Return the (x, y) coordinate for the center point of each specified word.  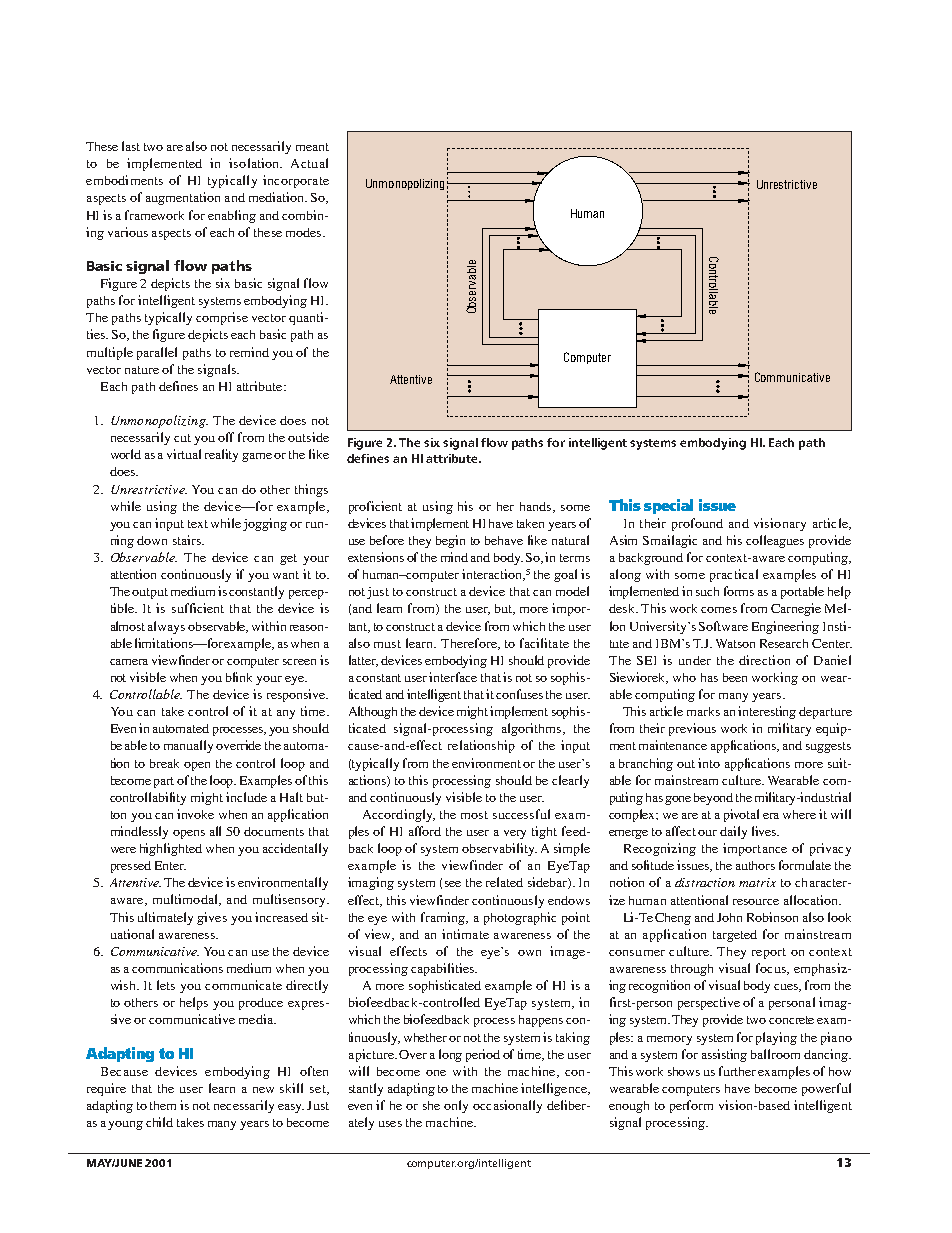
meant (312, 147)
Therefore (470, 644)
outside (308, 437)
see (453, 884)
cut (182, 438)
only (456, 1106)
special (668, 506)
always (166, 627)
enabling (232, 216)
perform (691, 1106)
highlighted (171, 849)
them (163, 1105)
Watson (735, 643)
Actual (309, 163)
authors (755, 865)
